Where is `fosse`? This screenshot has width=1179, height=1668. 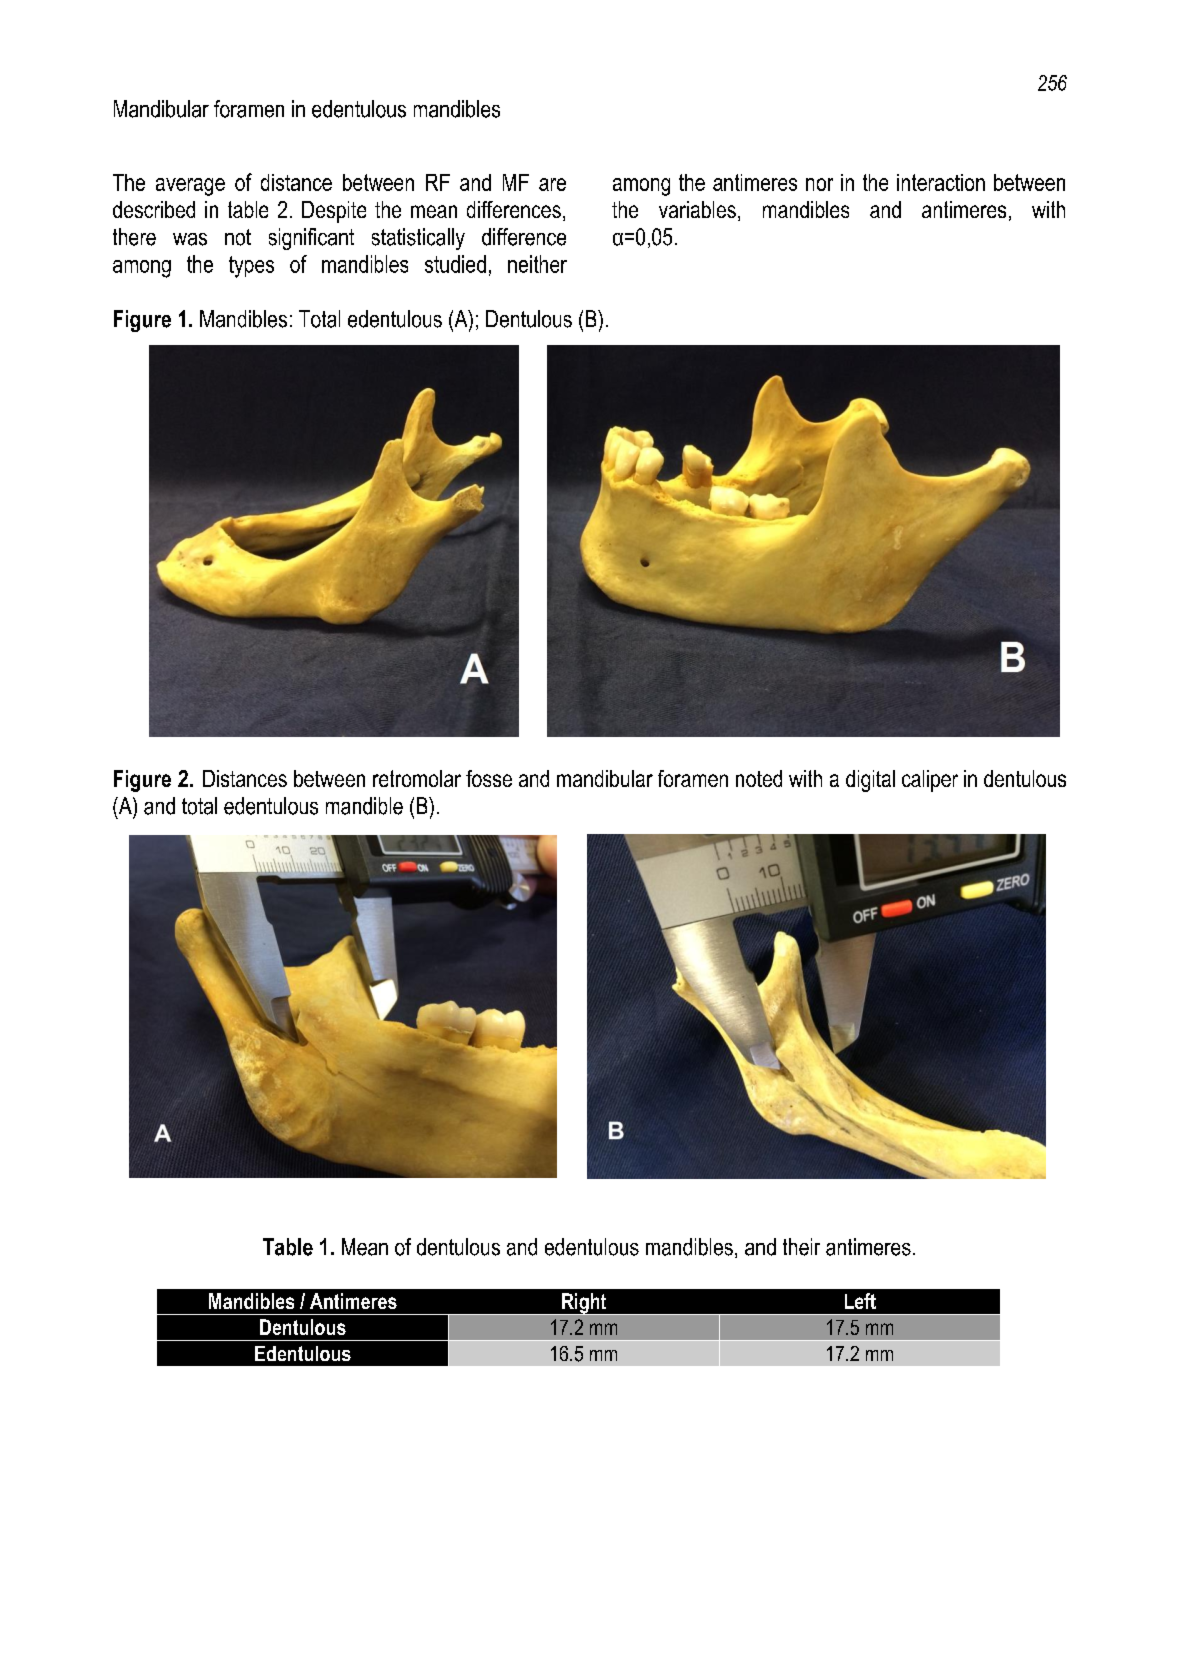 fosse is located at coordinates (489, 778).
